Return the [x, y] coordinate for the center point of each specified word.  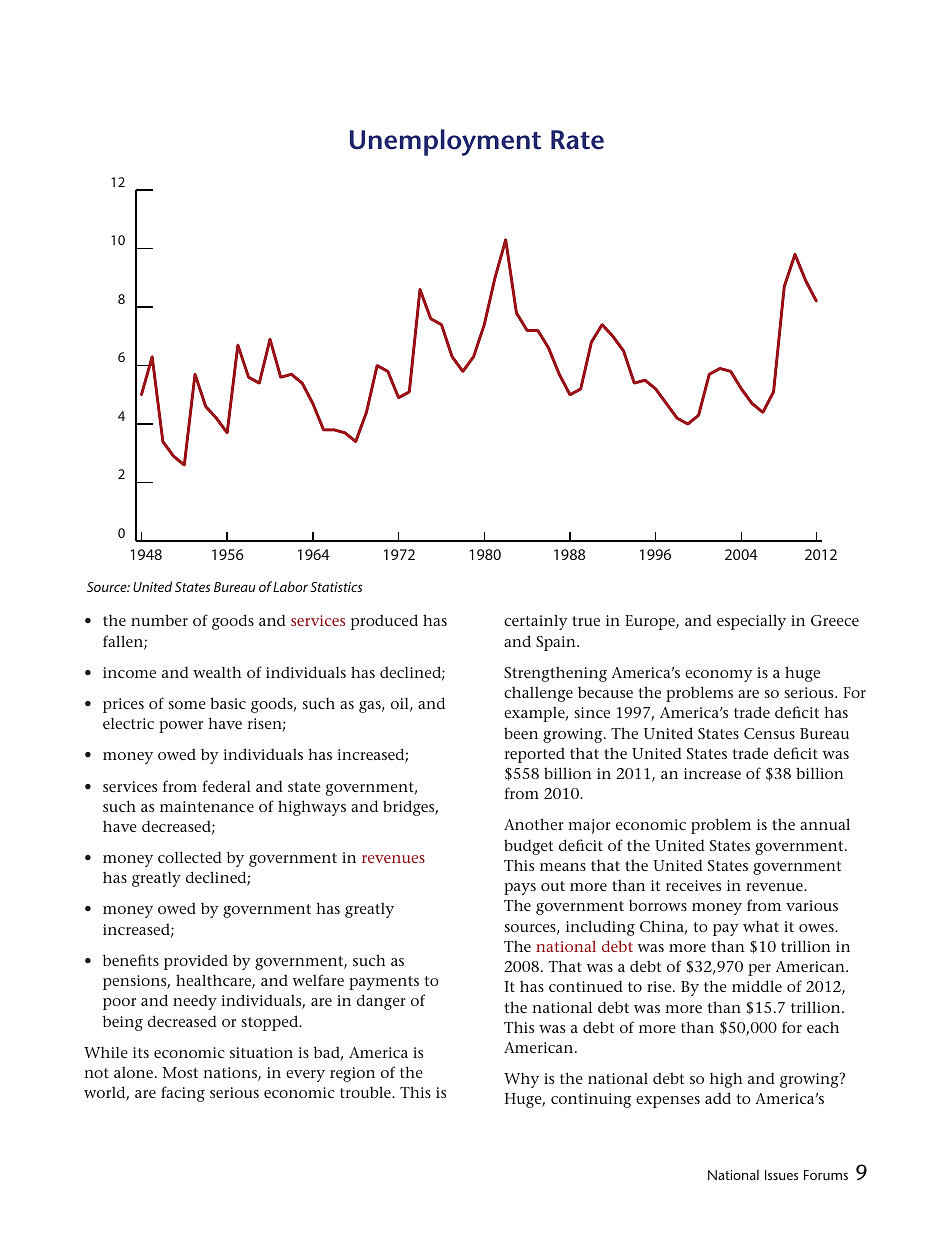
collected [190, 857]
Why [521, 1080]
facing [183, 1094]
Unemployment [445, 142]
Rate [577, 140]
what [761, 926]
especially [751, 622]
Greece [835, 620]
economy [718, 676]
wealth [217, 672]
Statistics [336, 587]
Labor [290, 586]
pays [520, 889]
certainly [535, 622]
